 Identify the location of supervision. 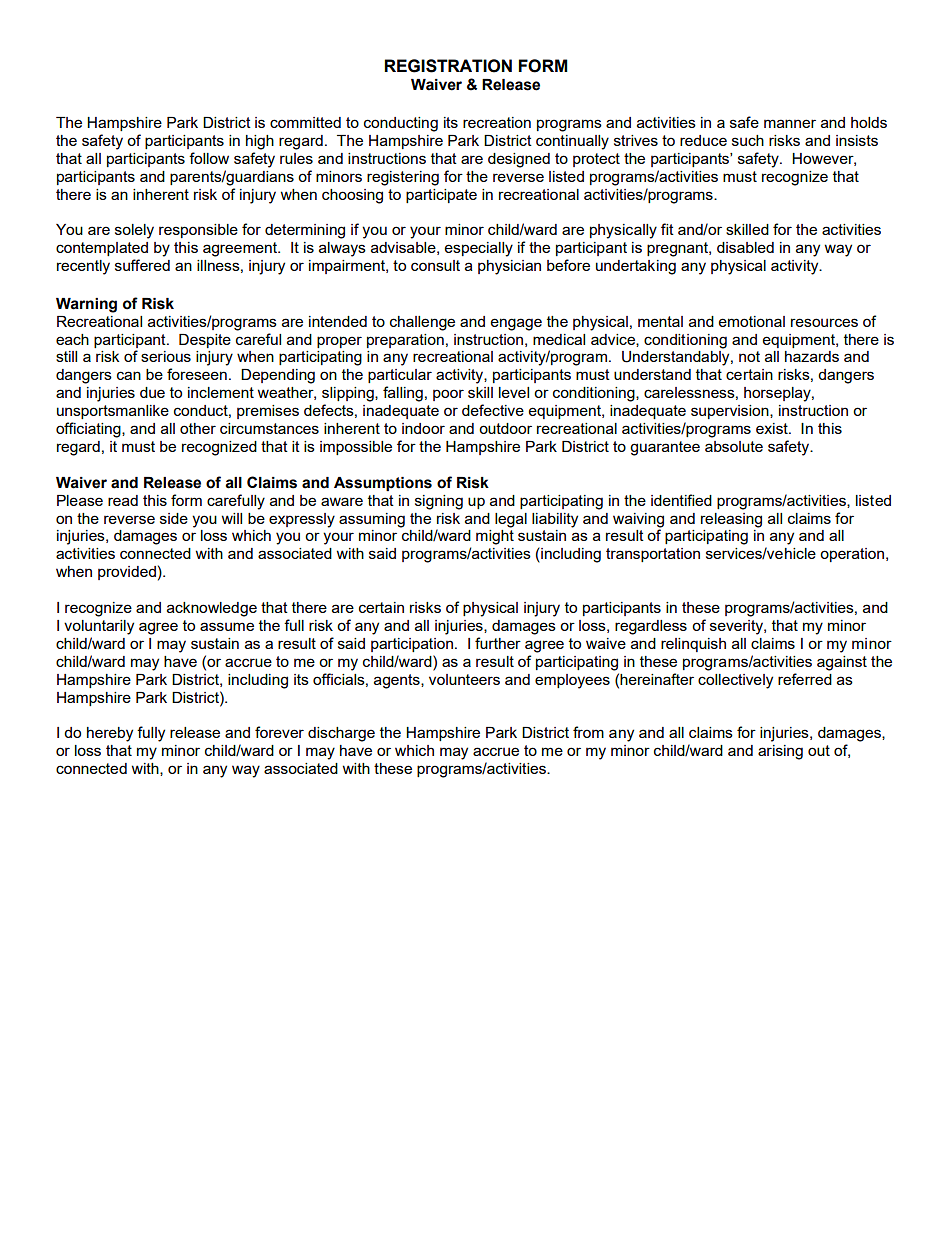
(731, 412).
